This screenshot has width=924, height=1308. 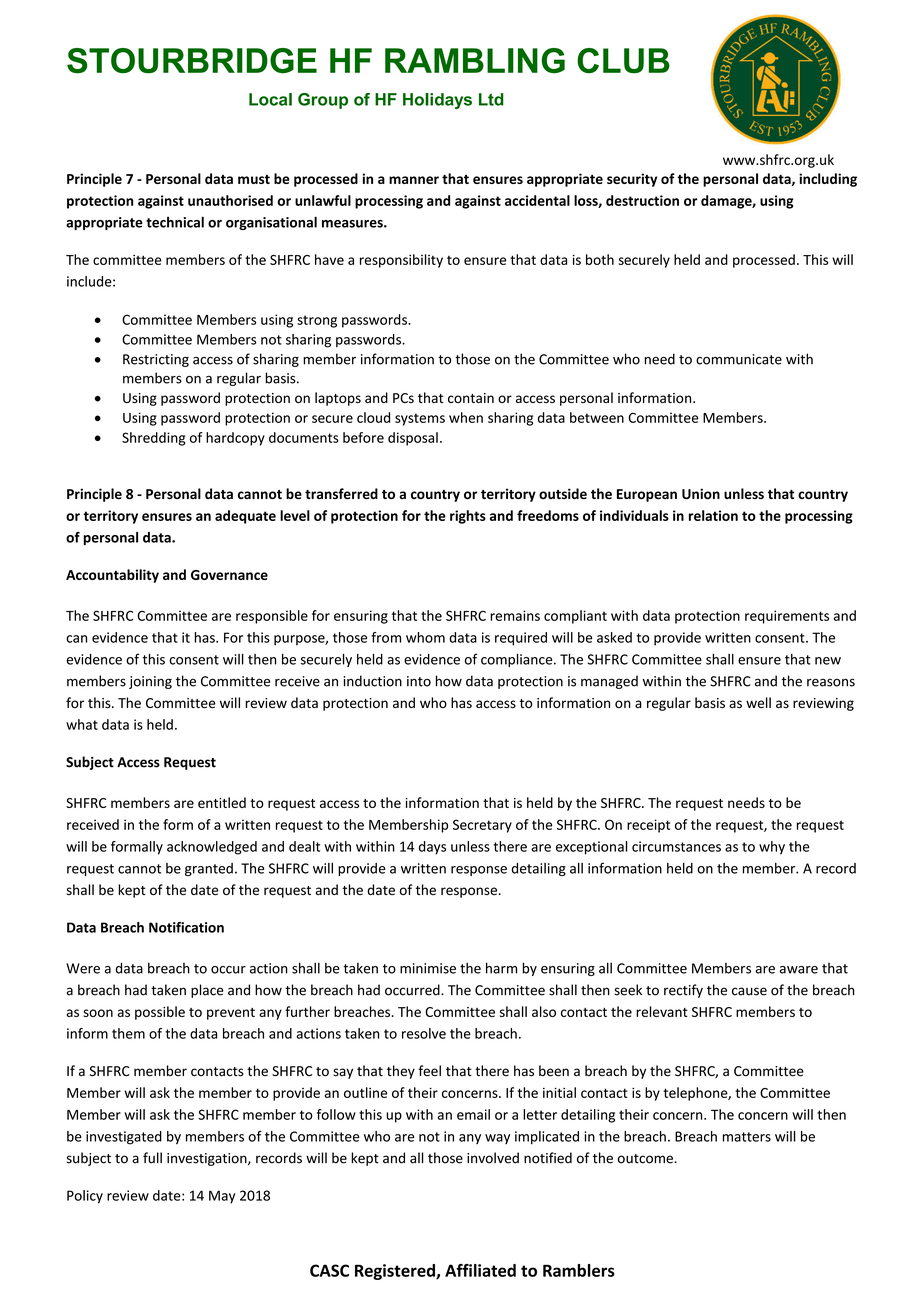 What do you see at coordinates (222, 1197) in the screenshot?
I see `May` at bounding box center [222, 1197].
